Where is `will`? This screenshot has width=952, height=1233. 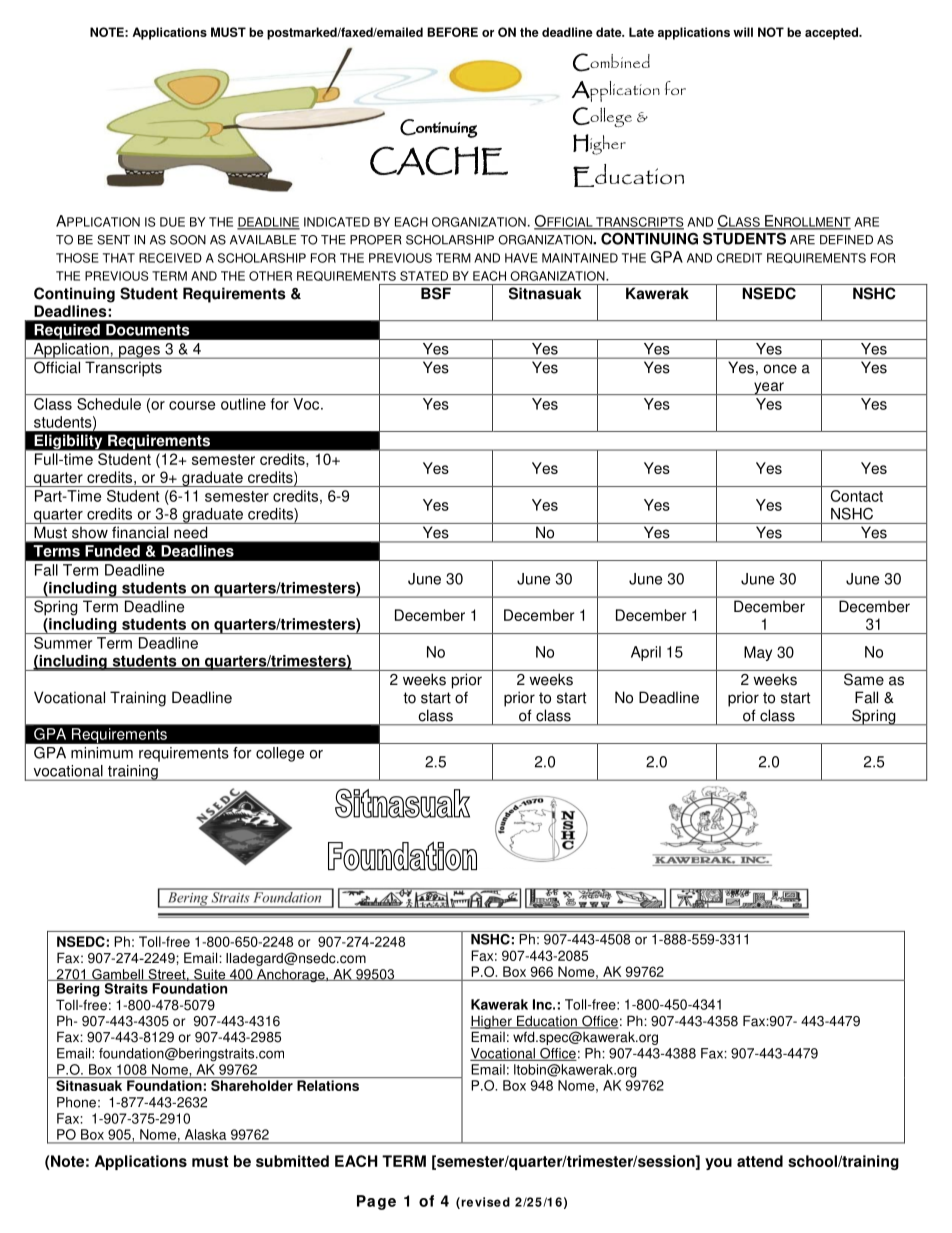 will is located at coordinates (743, 32).
